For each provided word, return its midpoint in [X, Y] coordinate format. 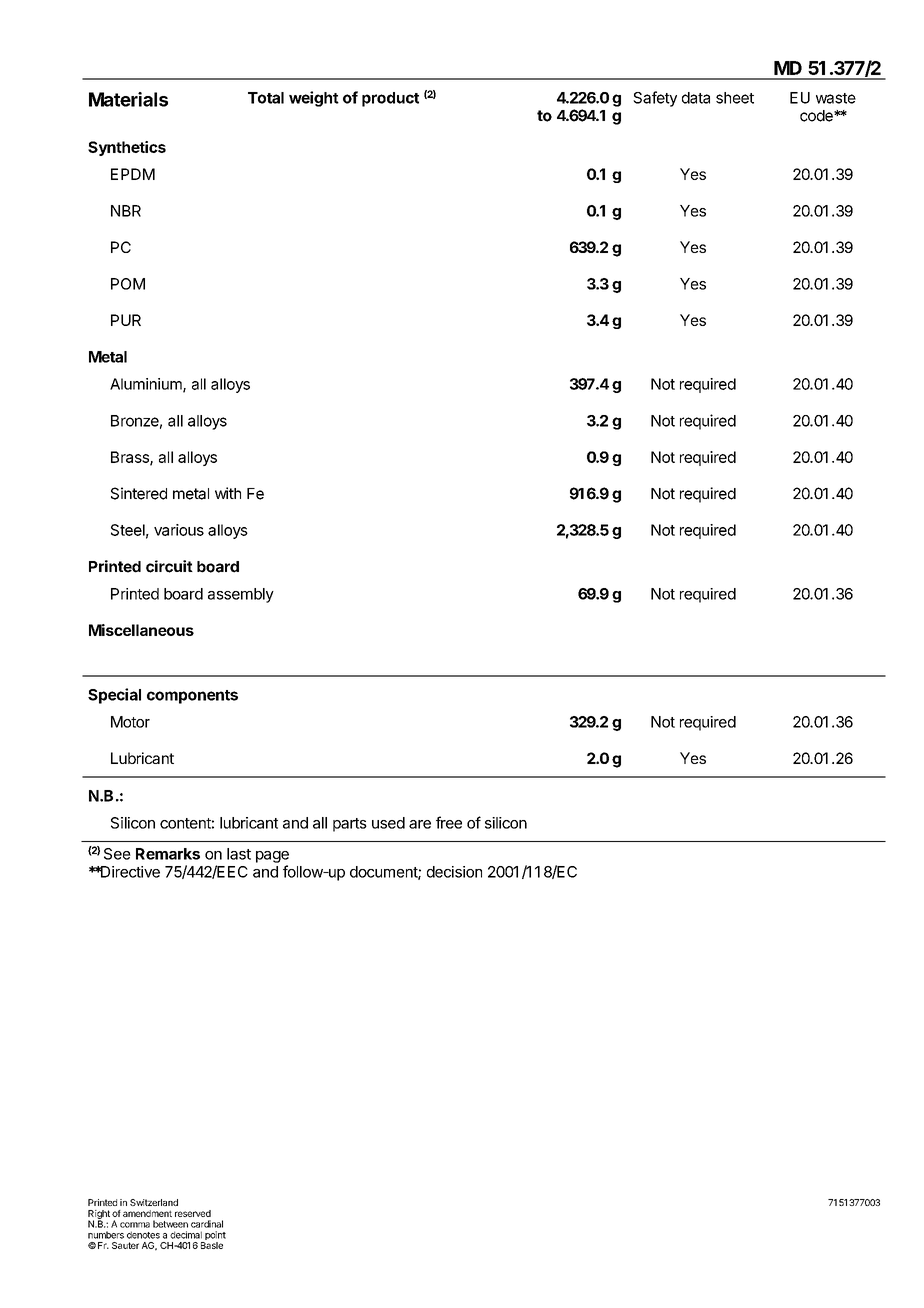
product [390, 99]
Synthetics [127, 148]
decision [454, 872]
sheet [735, 98]
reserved [193, 1213]
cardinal [207, 1224]
